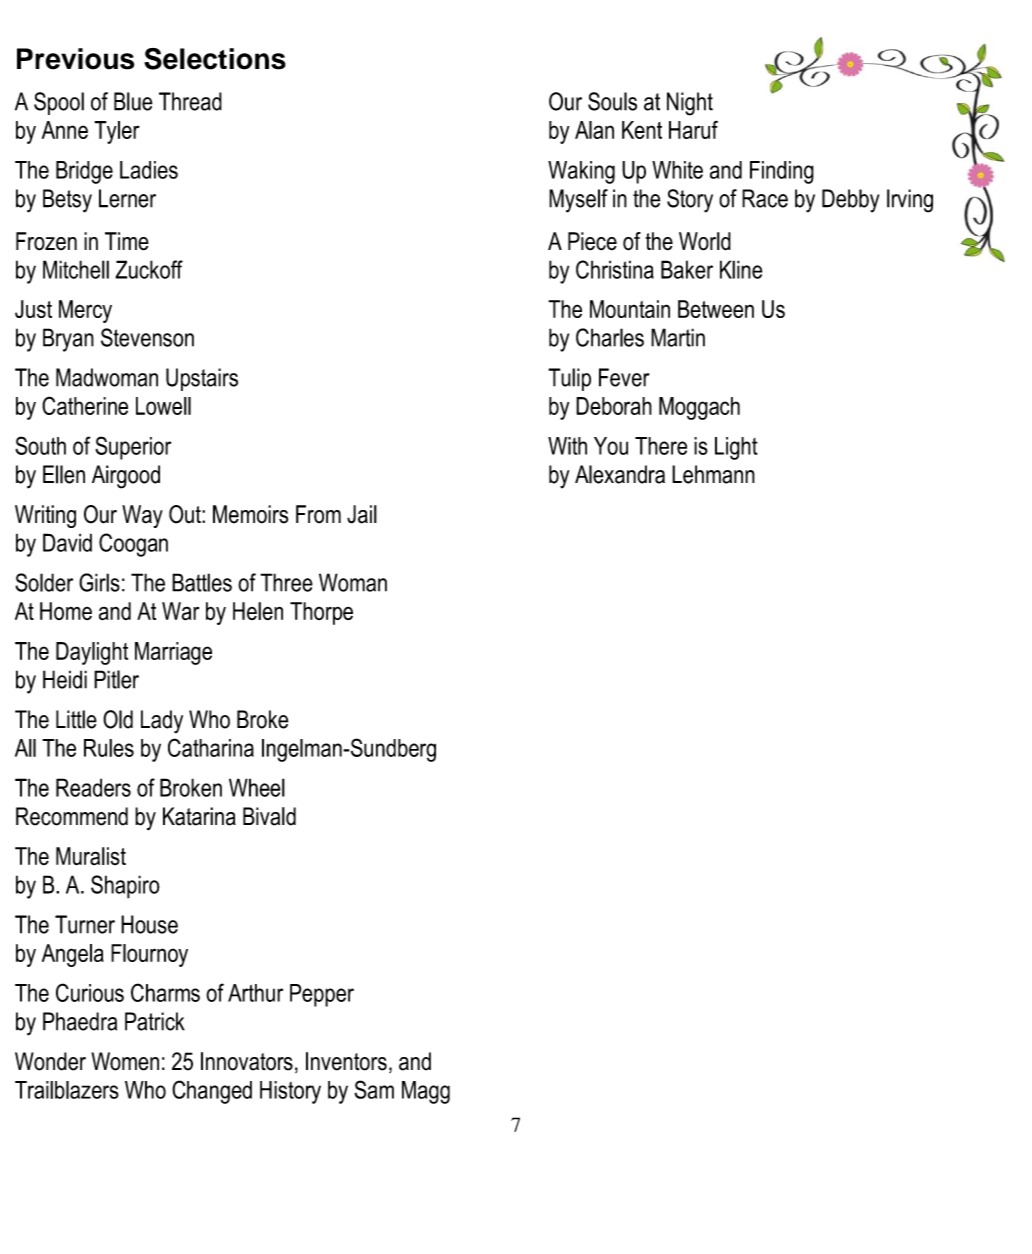 This page has height=1254, width=1032. I want to click on Piece, so click(592, 241).
